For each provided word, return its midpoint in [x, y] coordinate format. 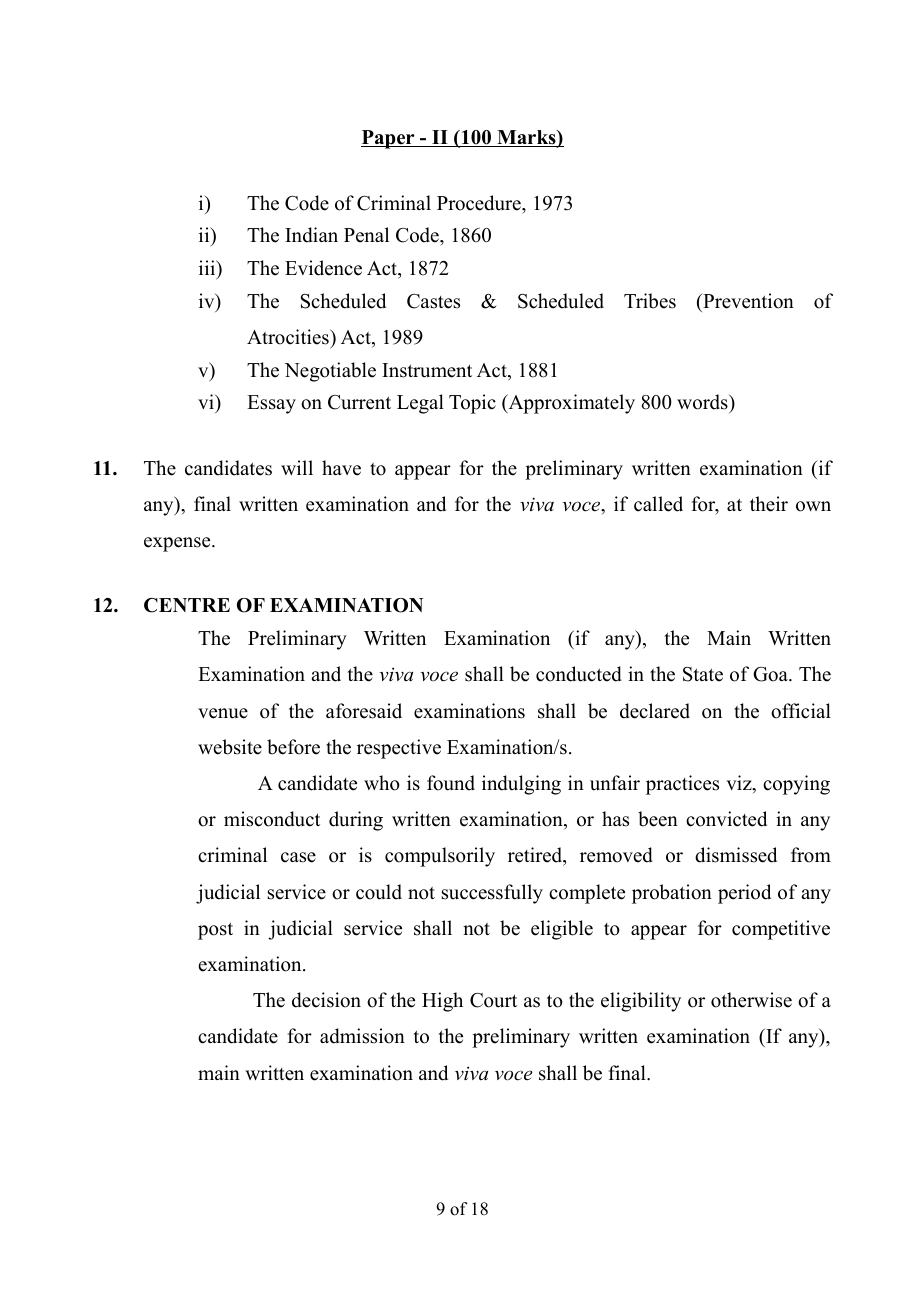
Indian [311, 235]
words [703, 403]
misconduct [272, 819]
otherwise [751, 1000]
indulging [521, 785]
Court [493, 1000]
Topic [472, 404]
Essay [271, 404]
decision [326, 1000]
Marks [526, 139]
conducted [579, 674]
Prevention [747, 301]
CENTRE [187, 605]
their [769, 504]
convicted [726, 819]
